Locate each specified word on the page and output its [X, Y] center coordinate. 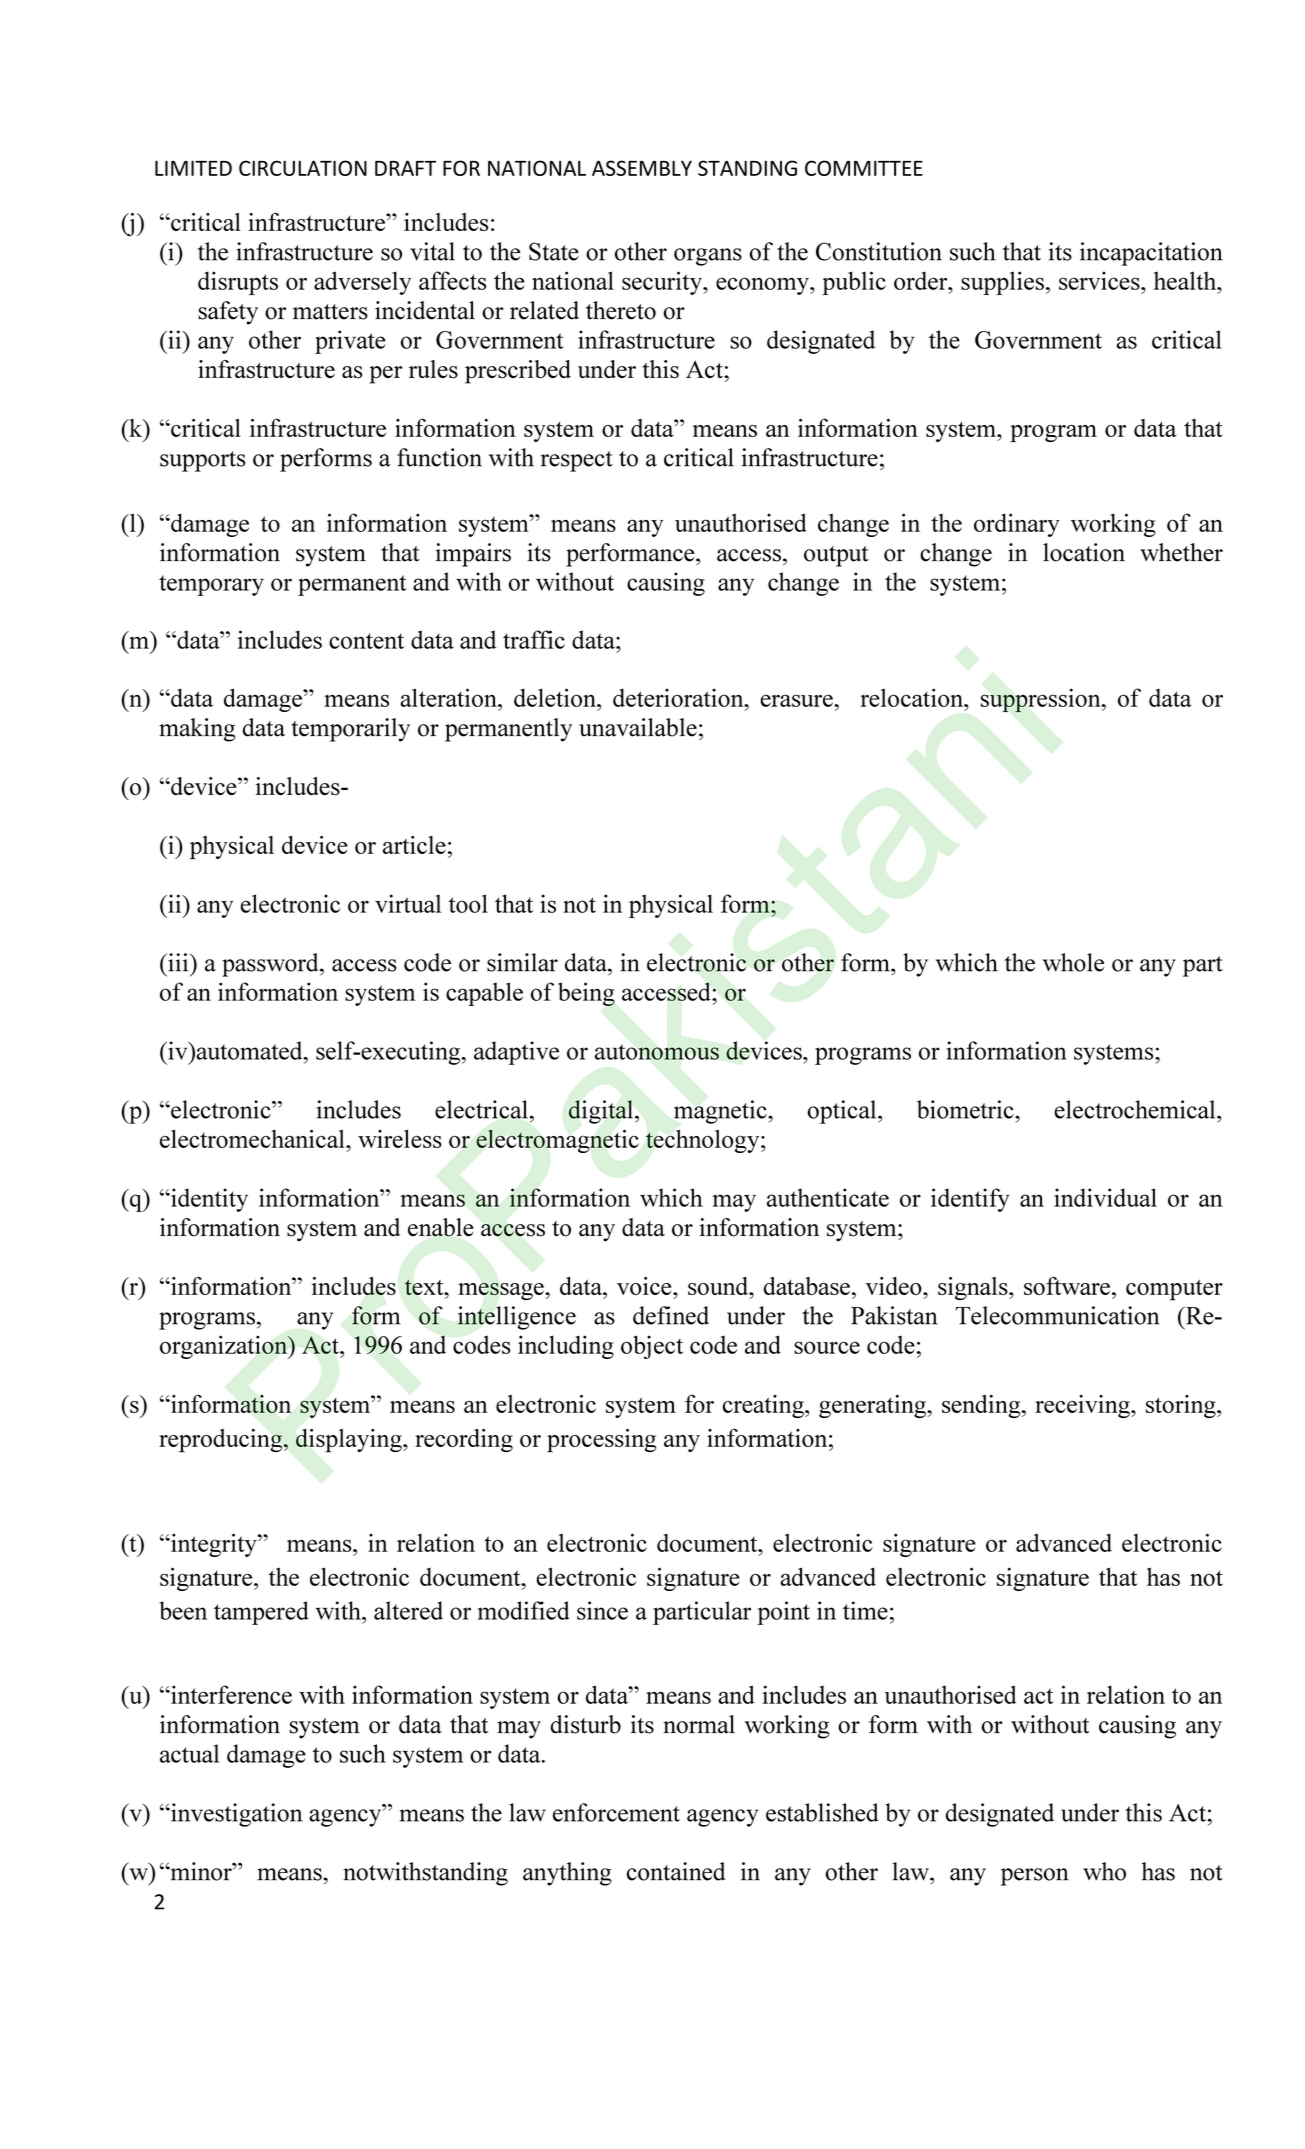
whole [1073, 962]
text [425, 1287]
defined [671, 1315]
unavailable [638, 727]
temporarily [350, 730]
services [1100, 280]
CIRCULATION [303, 168]
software [1067, 1286]
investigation [235, 1815]
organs [708, 257]
